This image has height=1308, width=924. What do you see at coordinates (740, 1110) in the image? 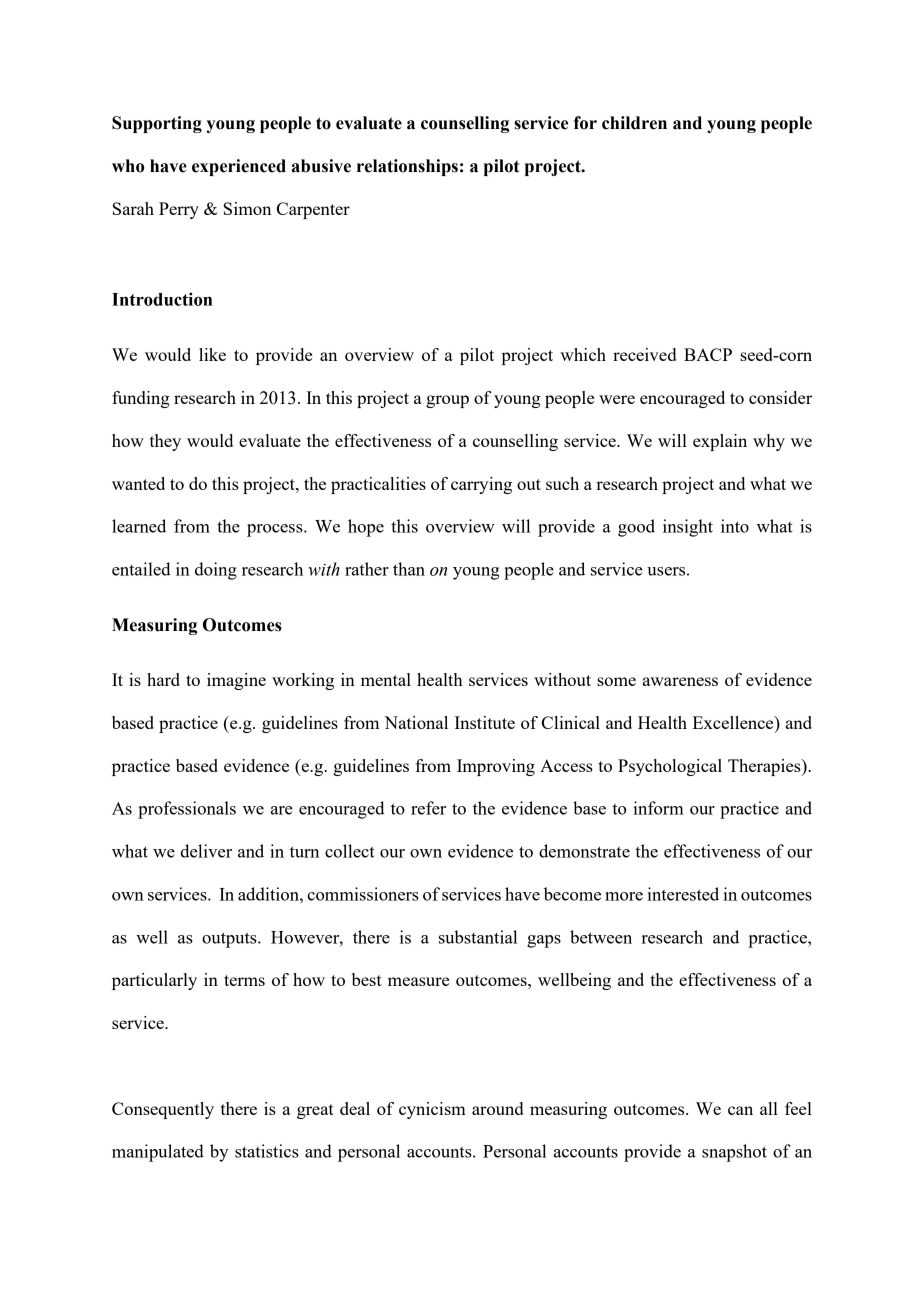
I see `can` at bounding box center [740, 1110].
